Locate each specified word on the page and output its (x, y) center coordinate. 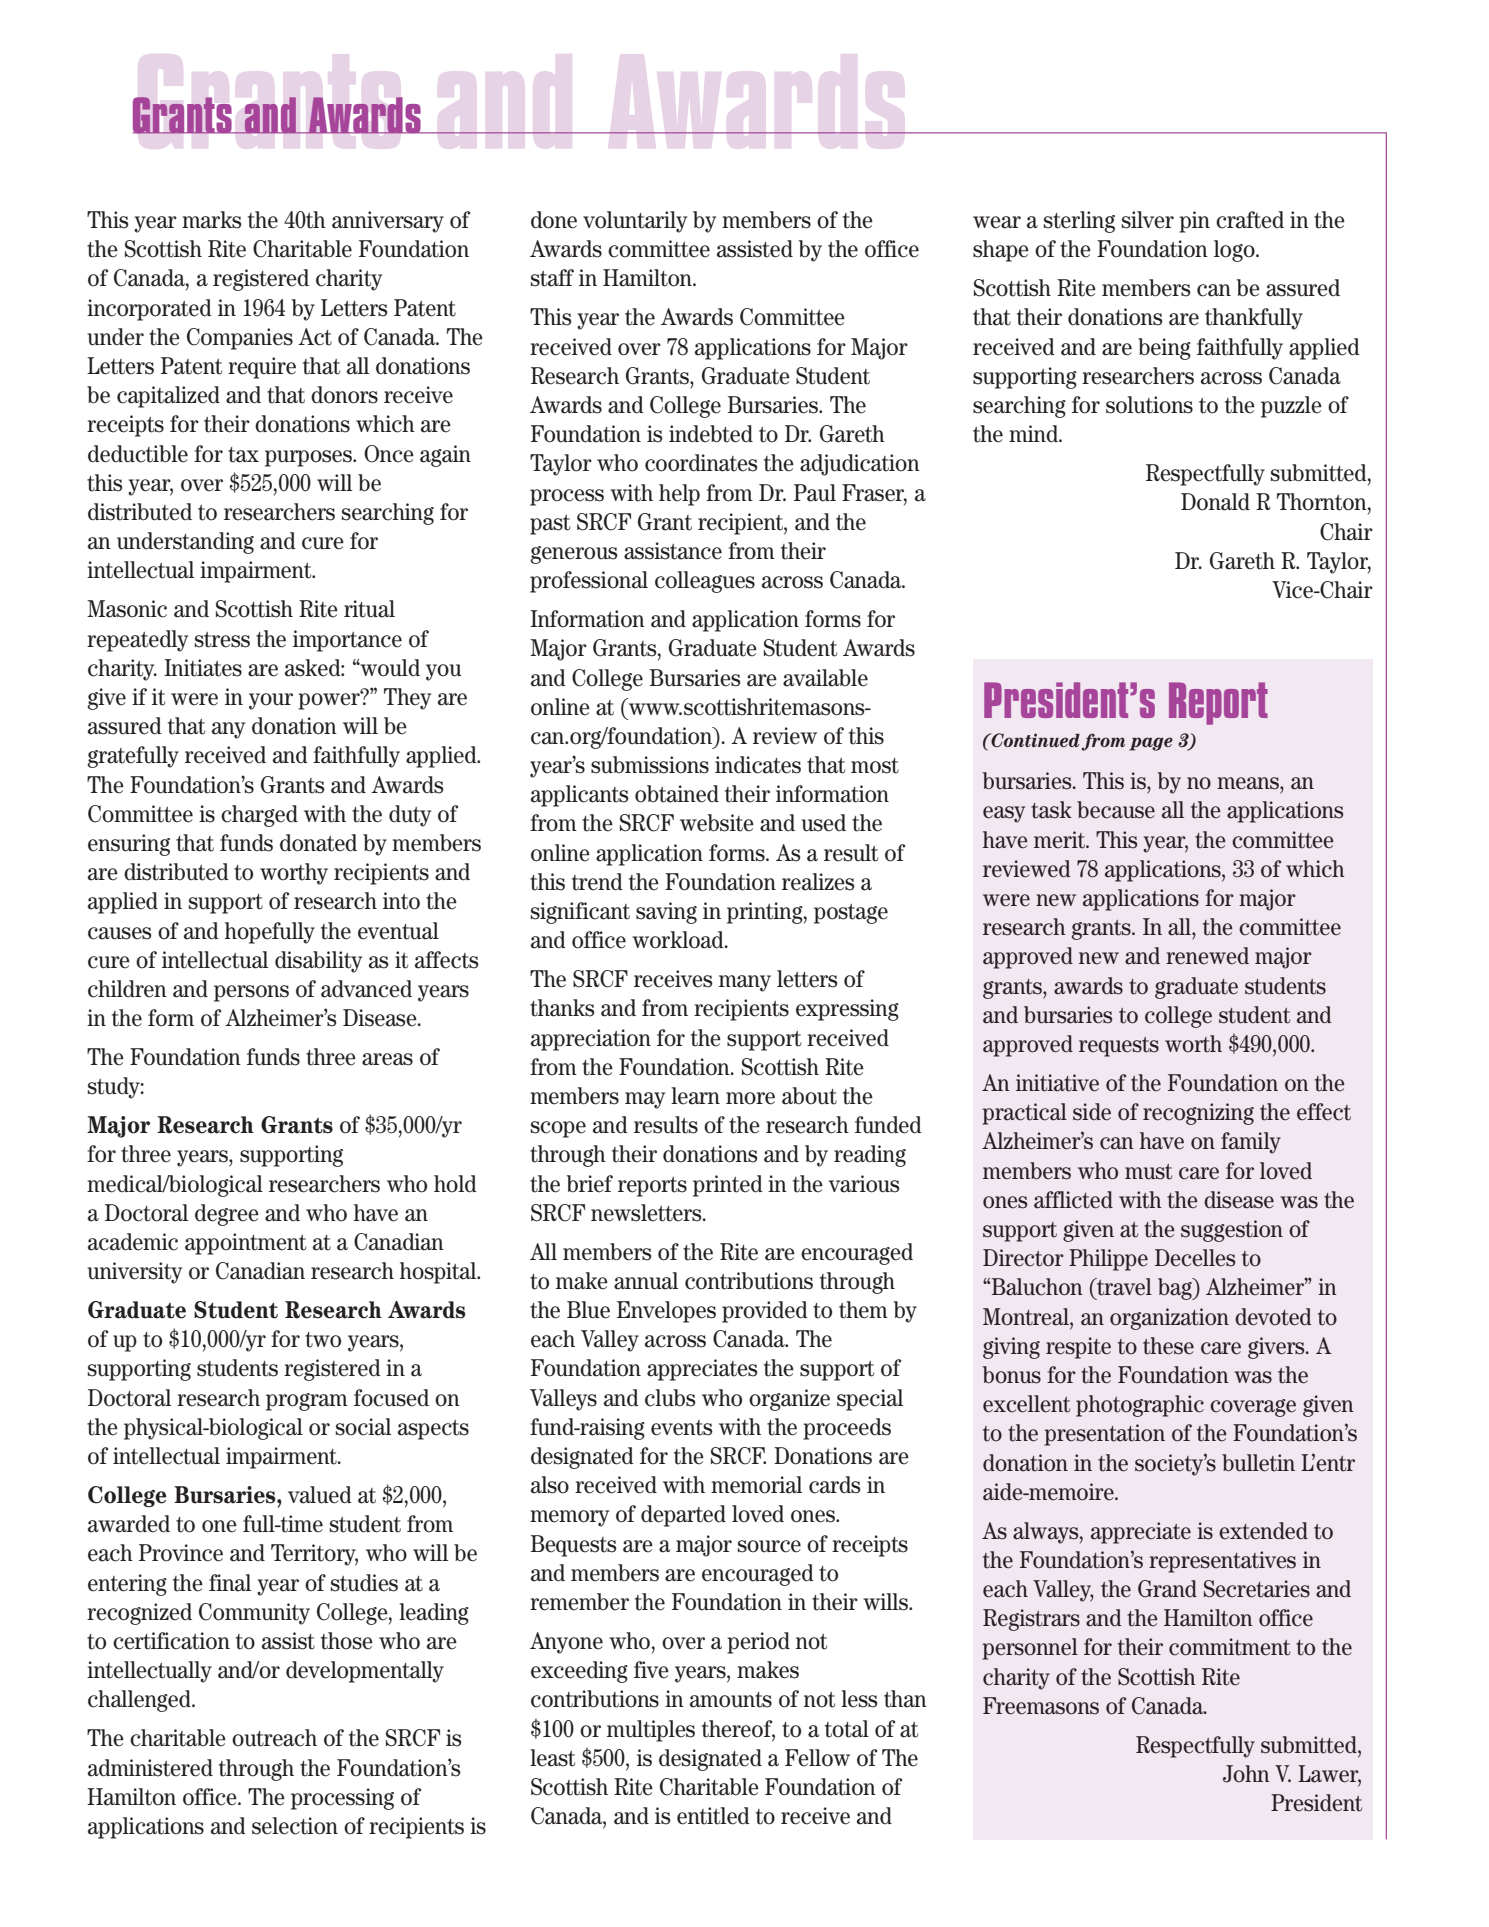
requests (1119, 1047)
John (1246, 1774)
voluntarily (635, 222)
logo (1235, 251)
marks (212, 220)
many (745, 983)
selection (295, 1826)
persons (251, 993)
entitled (713, 1816)
